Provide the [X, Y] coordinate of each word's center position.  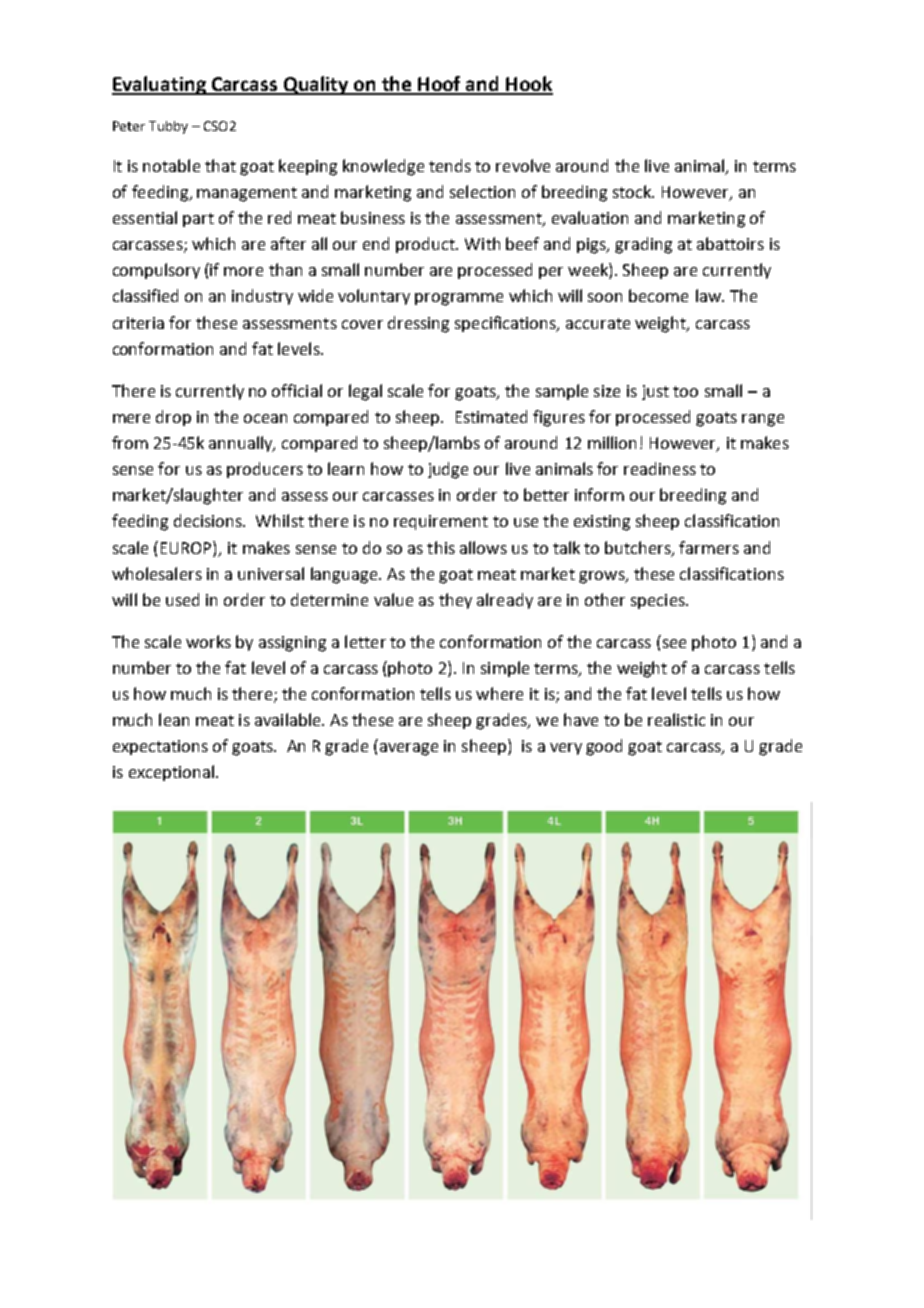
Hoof [440, 85]
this [441, 547]
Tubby [168, 127]
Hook [528, 85]
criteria [138, 323]
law [709, 295]
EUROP [187, 547]
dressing [418, 324]
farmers [709, 547]
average [409, 749]
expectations [160, 747]
